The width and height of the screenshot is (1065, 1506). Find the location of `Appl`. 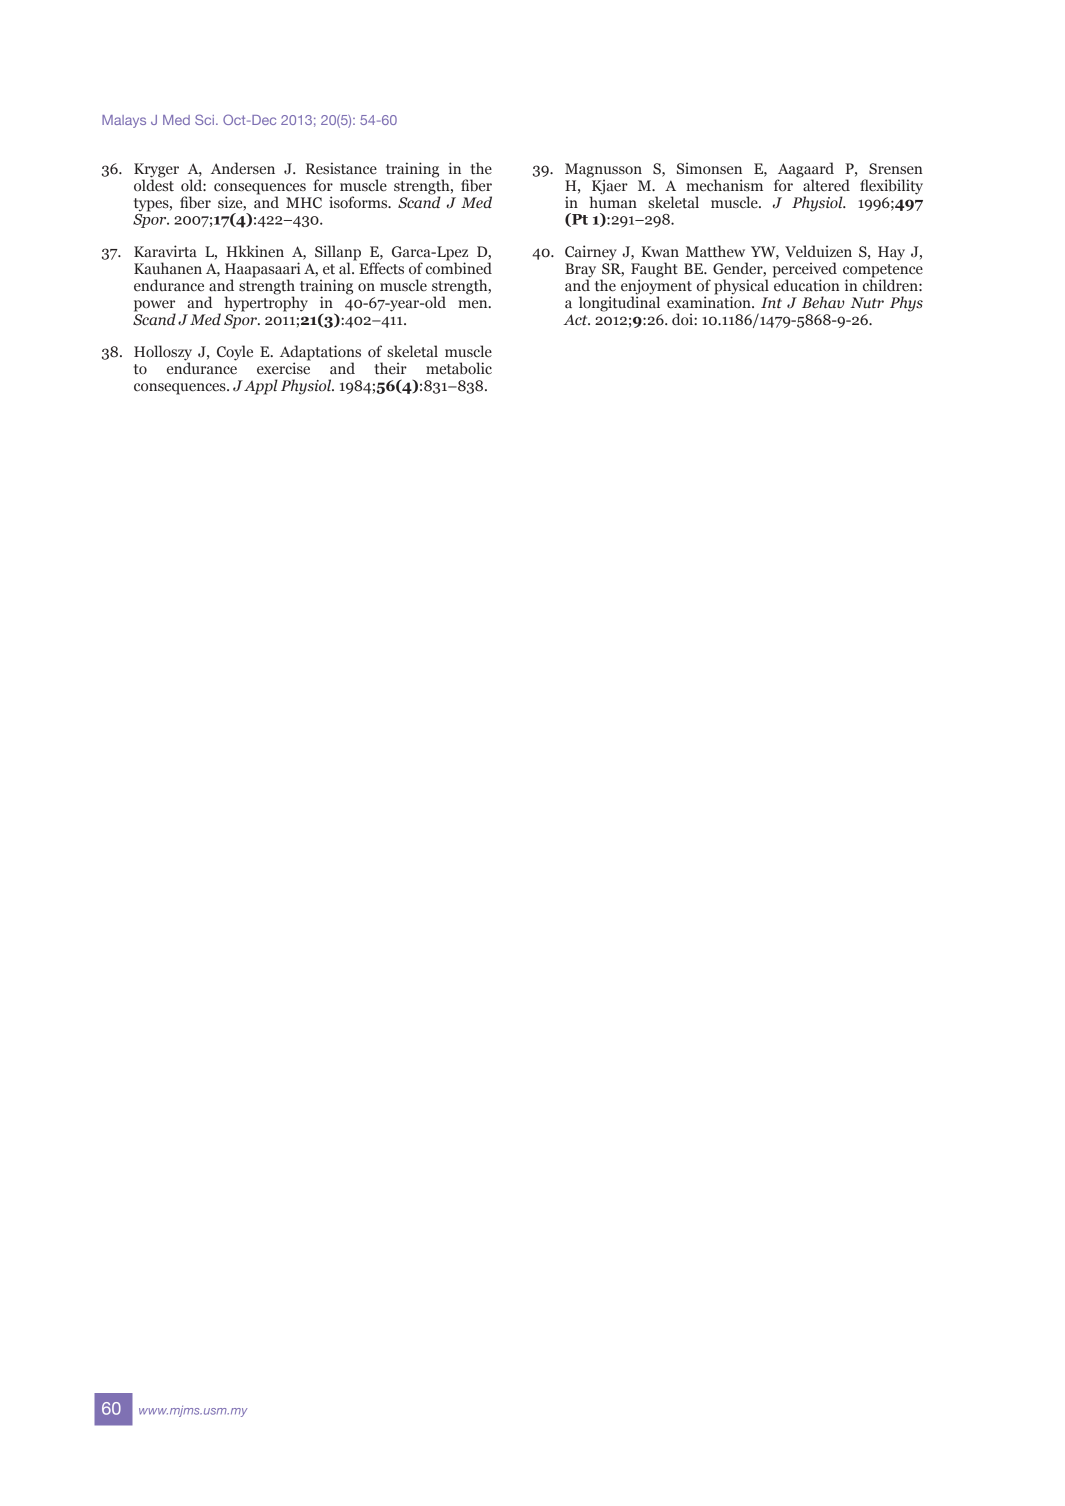

Appl is located at coordinates (261, 387).
